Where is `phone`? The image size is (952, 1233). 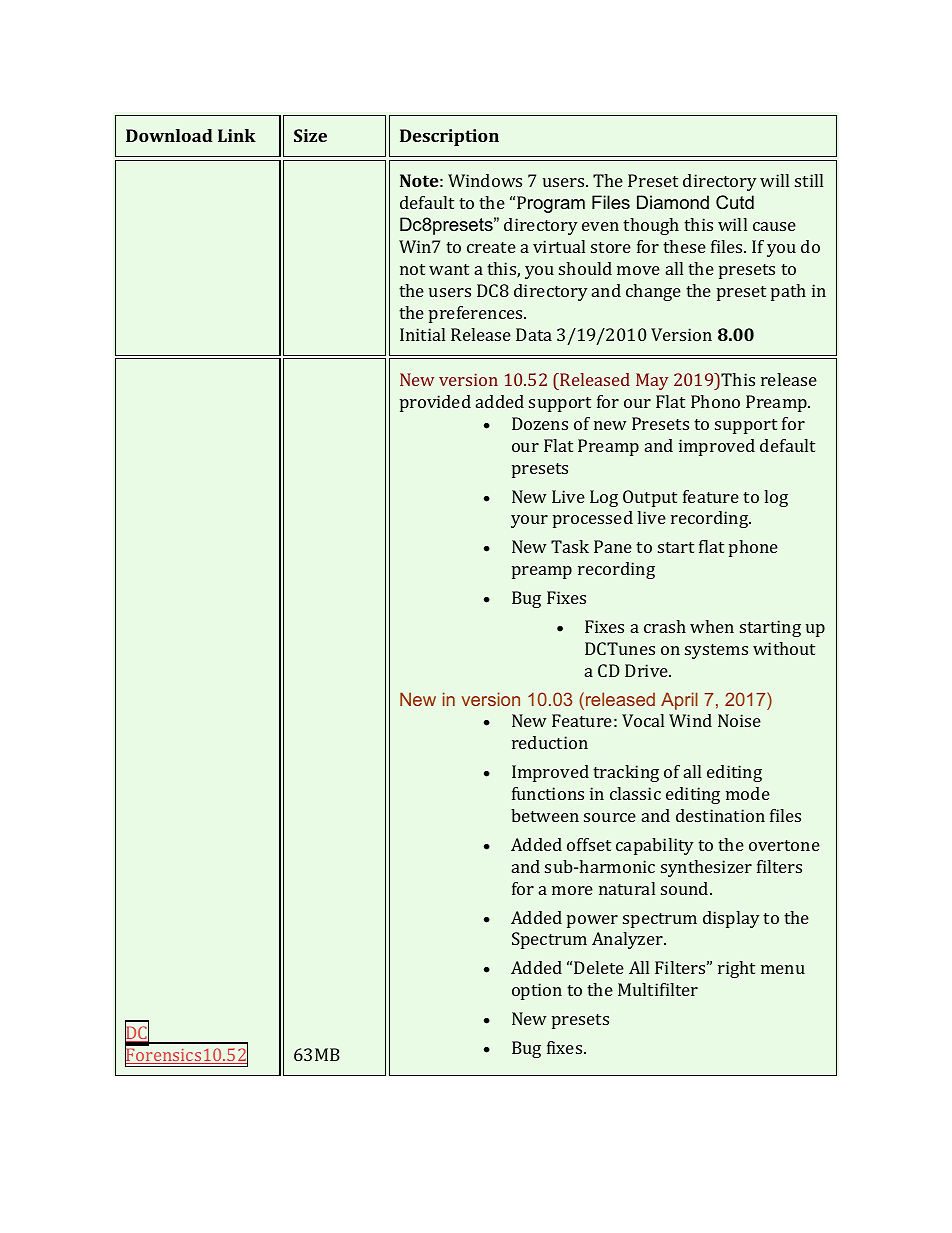
phone is located at coordinates (753, 548).
